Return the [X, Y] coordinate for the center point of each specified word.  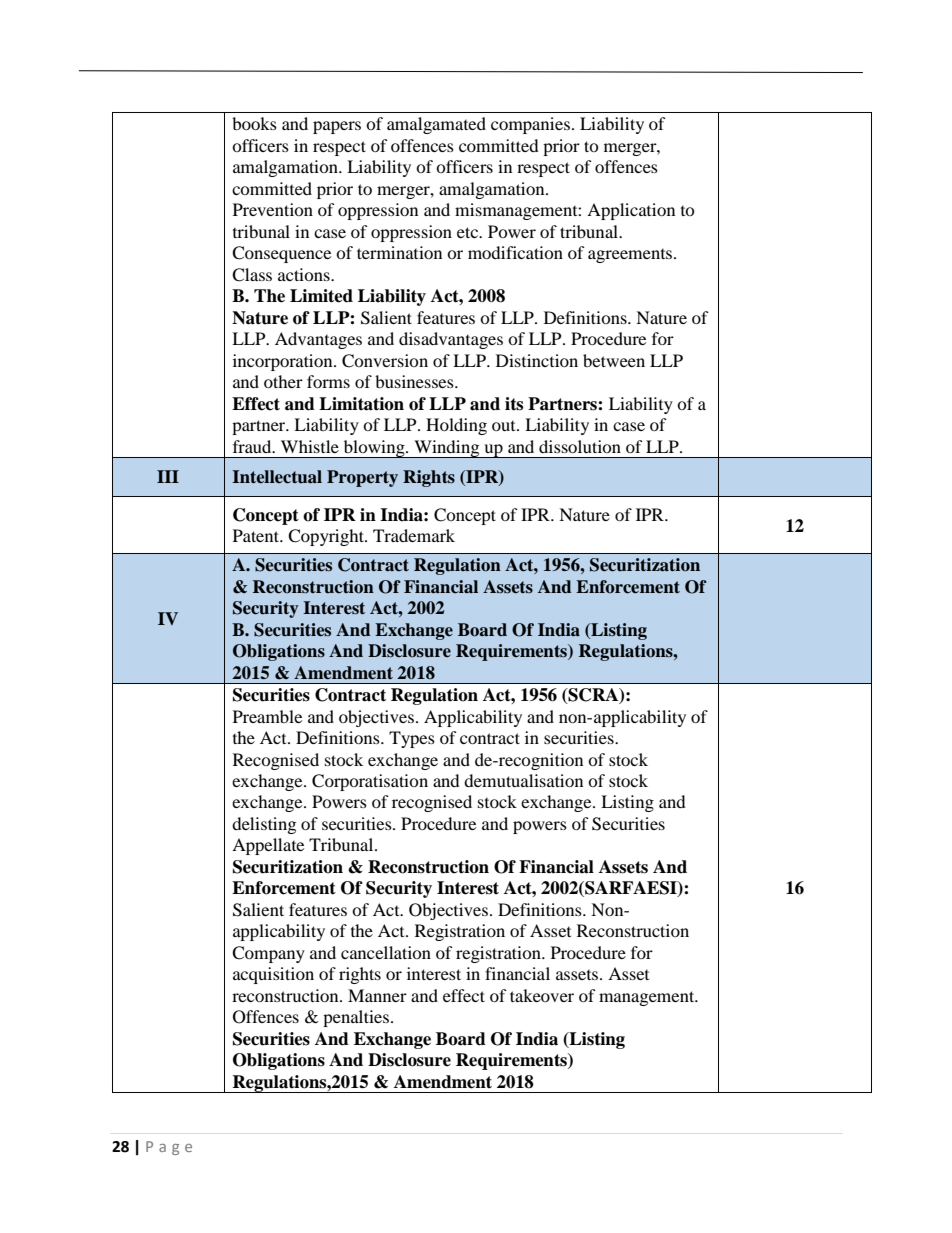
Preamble [267, 716]
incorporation [284, 362]
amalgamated [436, 125]
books [254, 123]
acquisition [273, 975]
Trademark [414, 535]
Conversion [385, 361]
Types [412, 739]
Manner [377, 995]
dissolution [580, 446]
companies [530, 125]
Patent [257, 535]
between [614, 360]
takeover [542, 995]
